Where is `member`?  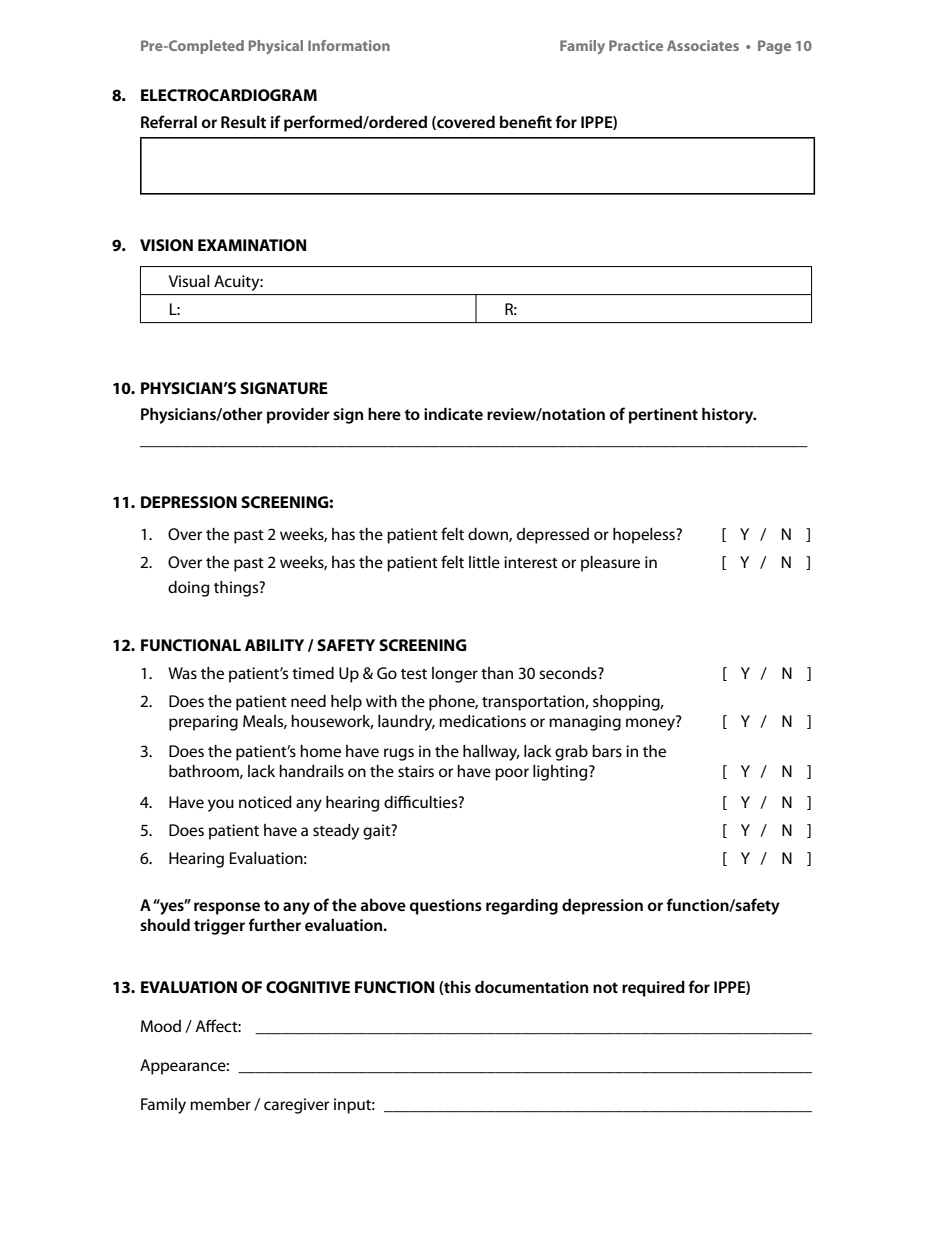
member is located at coordinates (220, 1104).
